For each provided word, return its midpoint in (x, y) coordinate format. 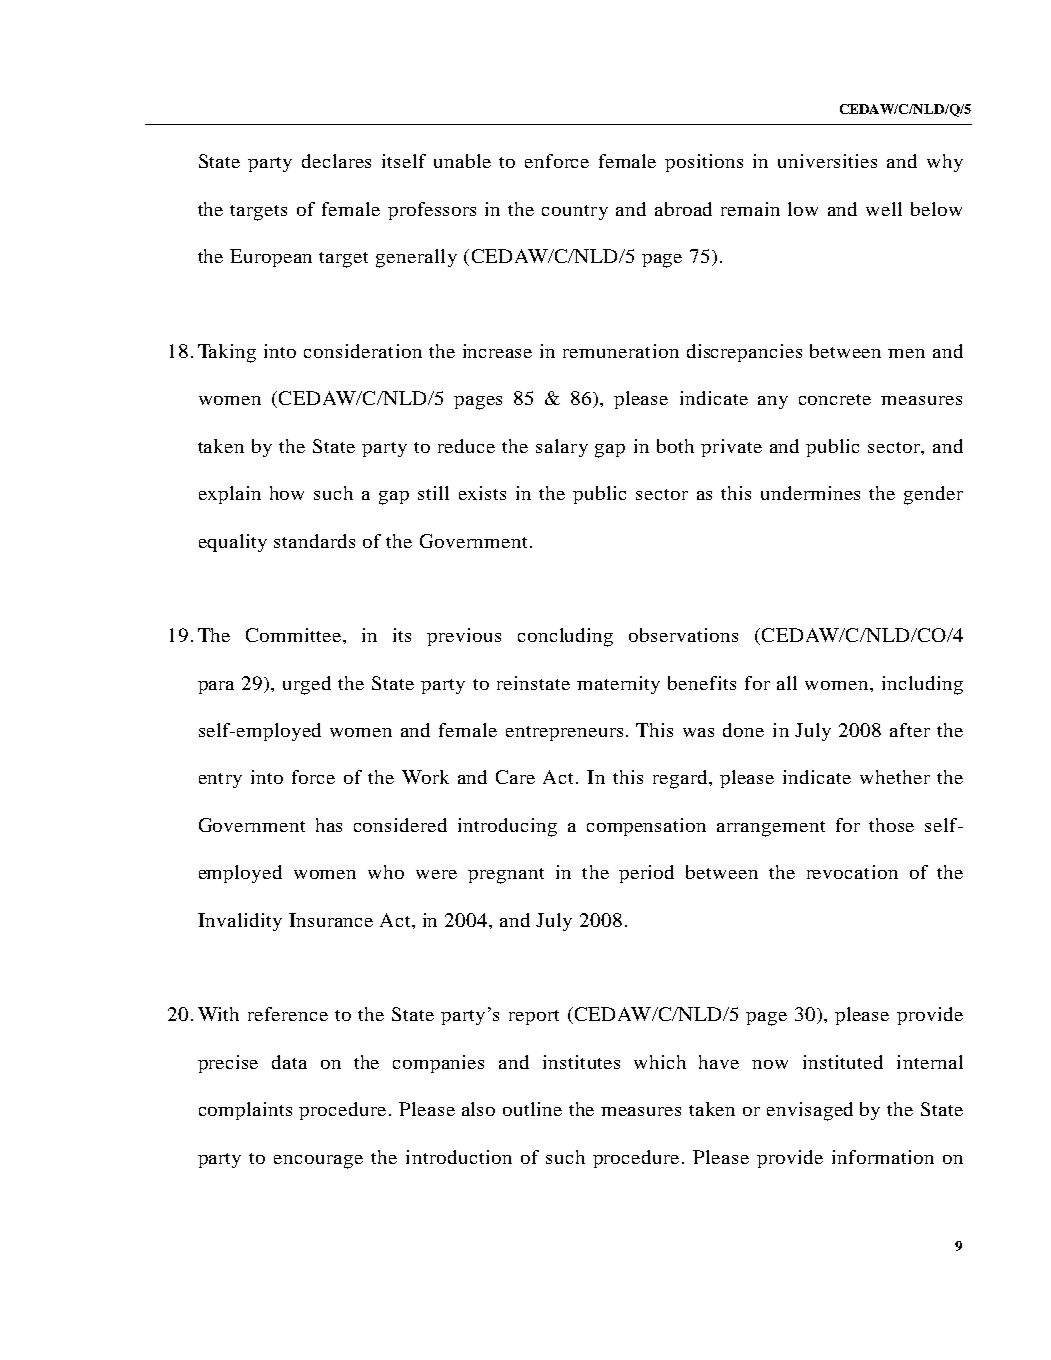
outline (532, 1109)
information (883, 1157)
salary (562, 448)
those (891, 825)
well (884, 209)
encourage (318, 1162)
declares (336, 161)
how (287, 493)
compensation (646, 827)
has (329, 825)
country (575, 212)
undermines (810, 493)
